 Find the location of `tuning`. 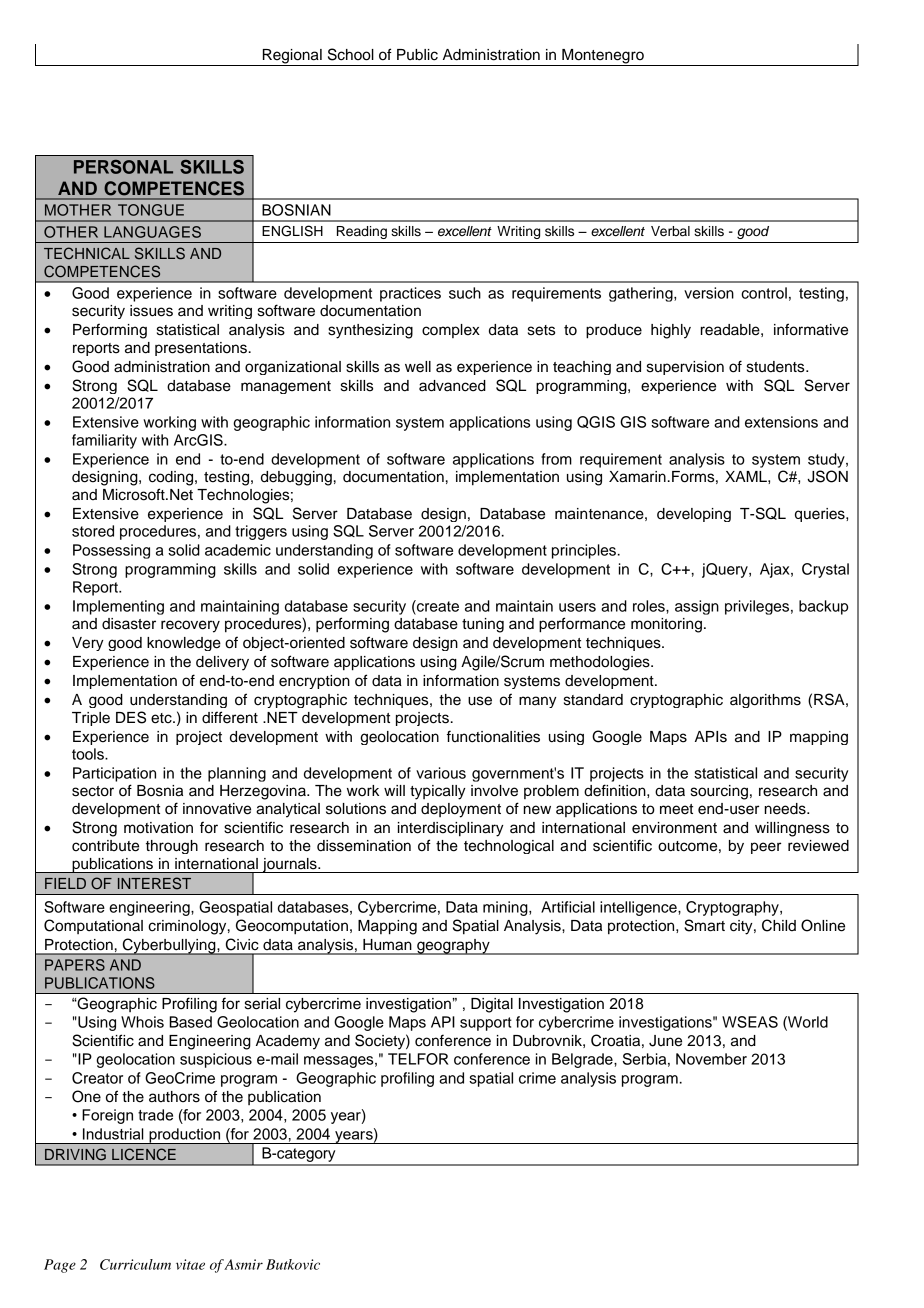

tuning is located at coordinates (483, 625).
